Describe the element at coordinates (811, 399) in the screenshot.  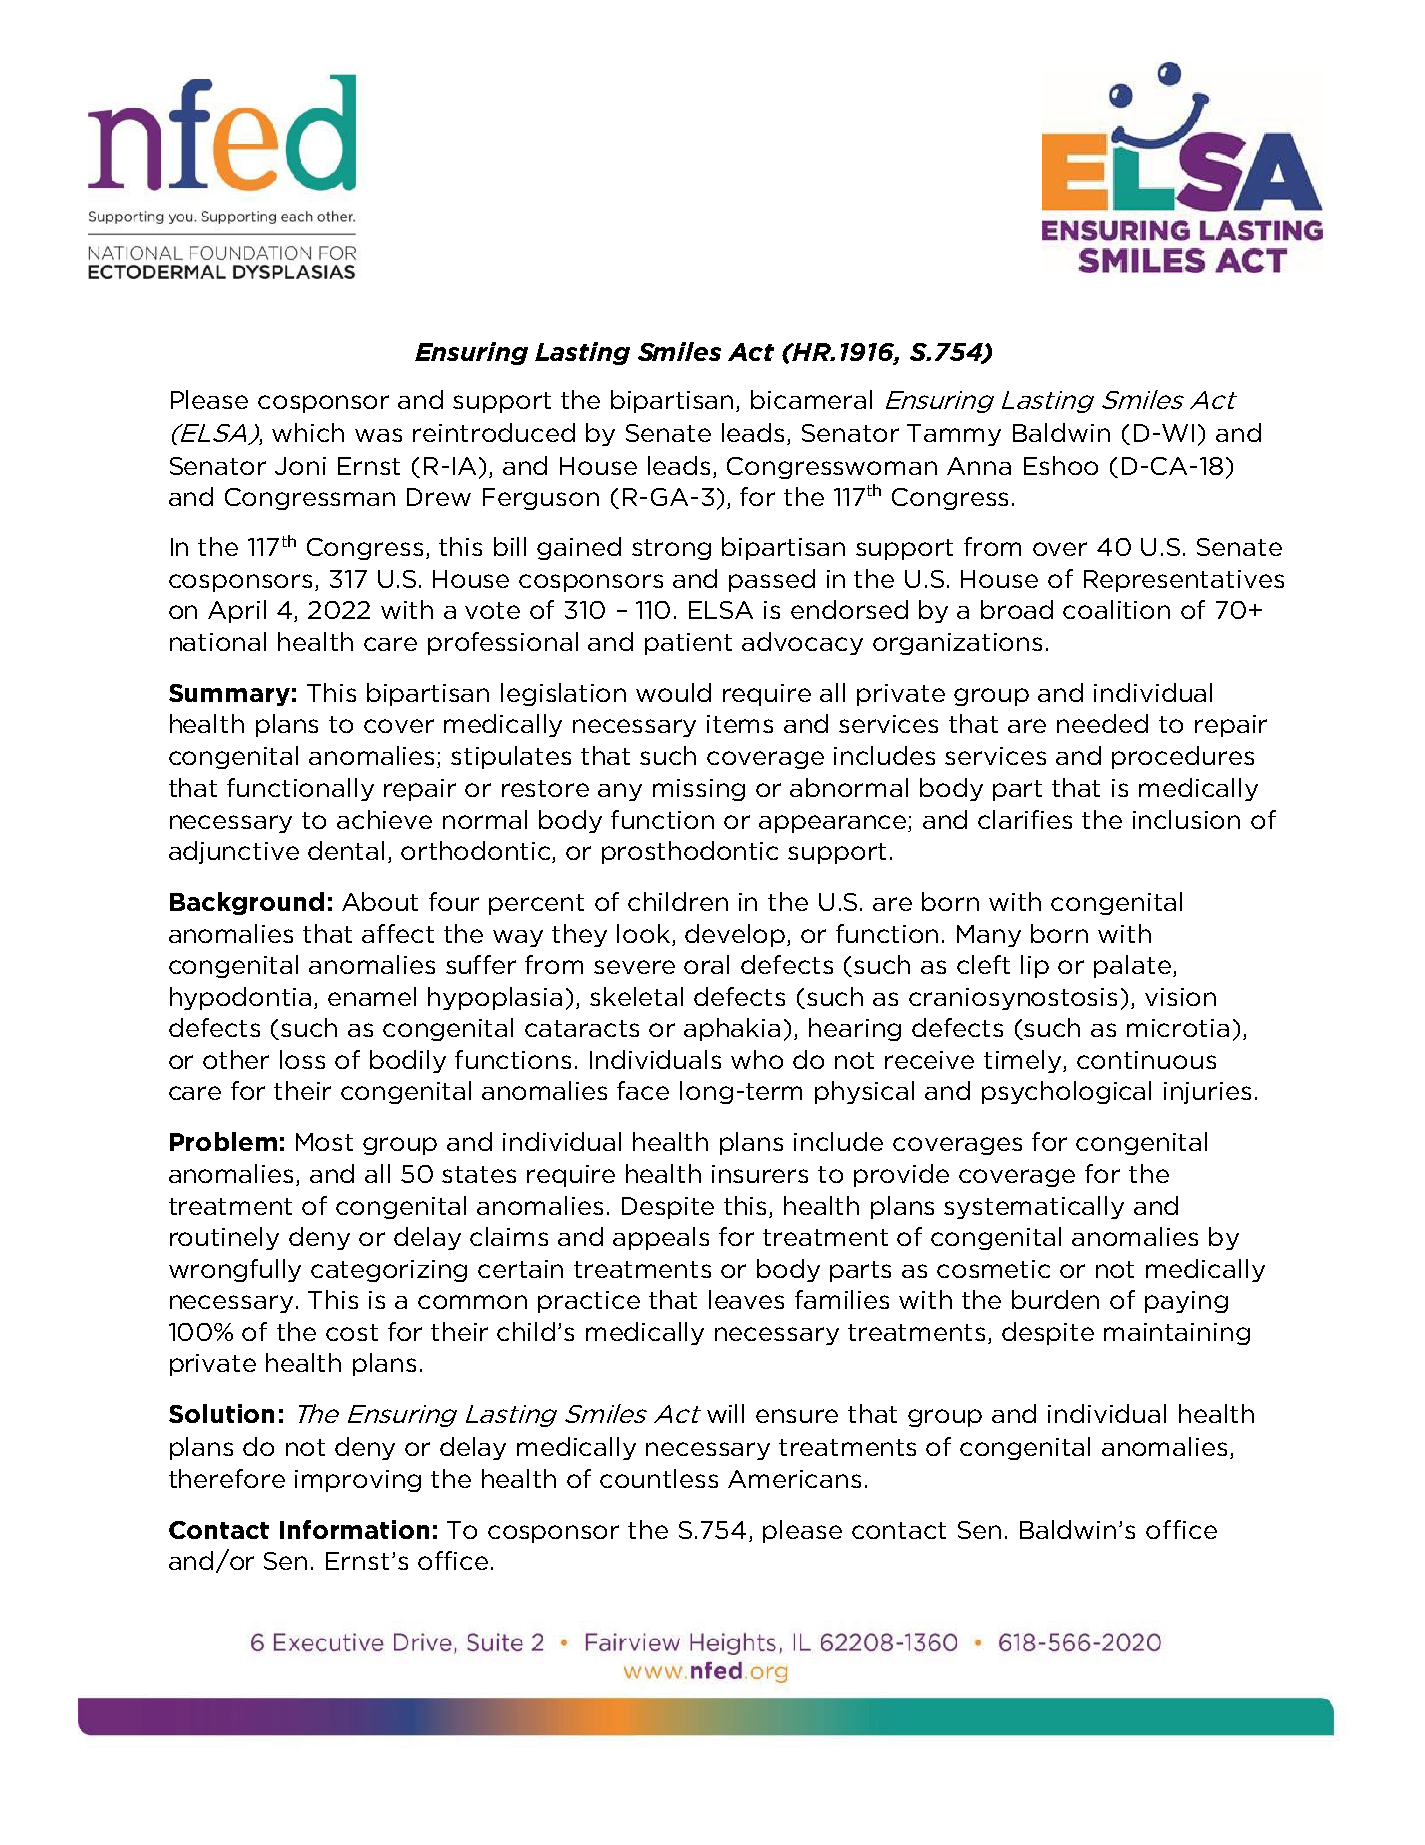
I see `bicameral` at that location.
